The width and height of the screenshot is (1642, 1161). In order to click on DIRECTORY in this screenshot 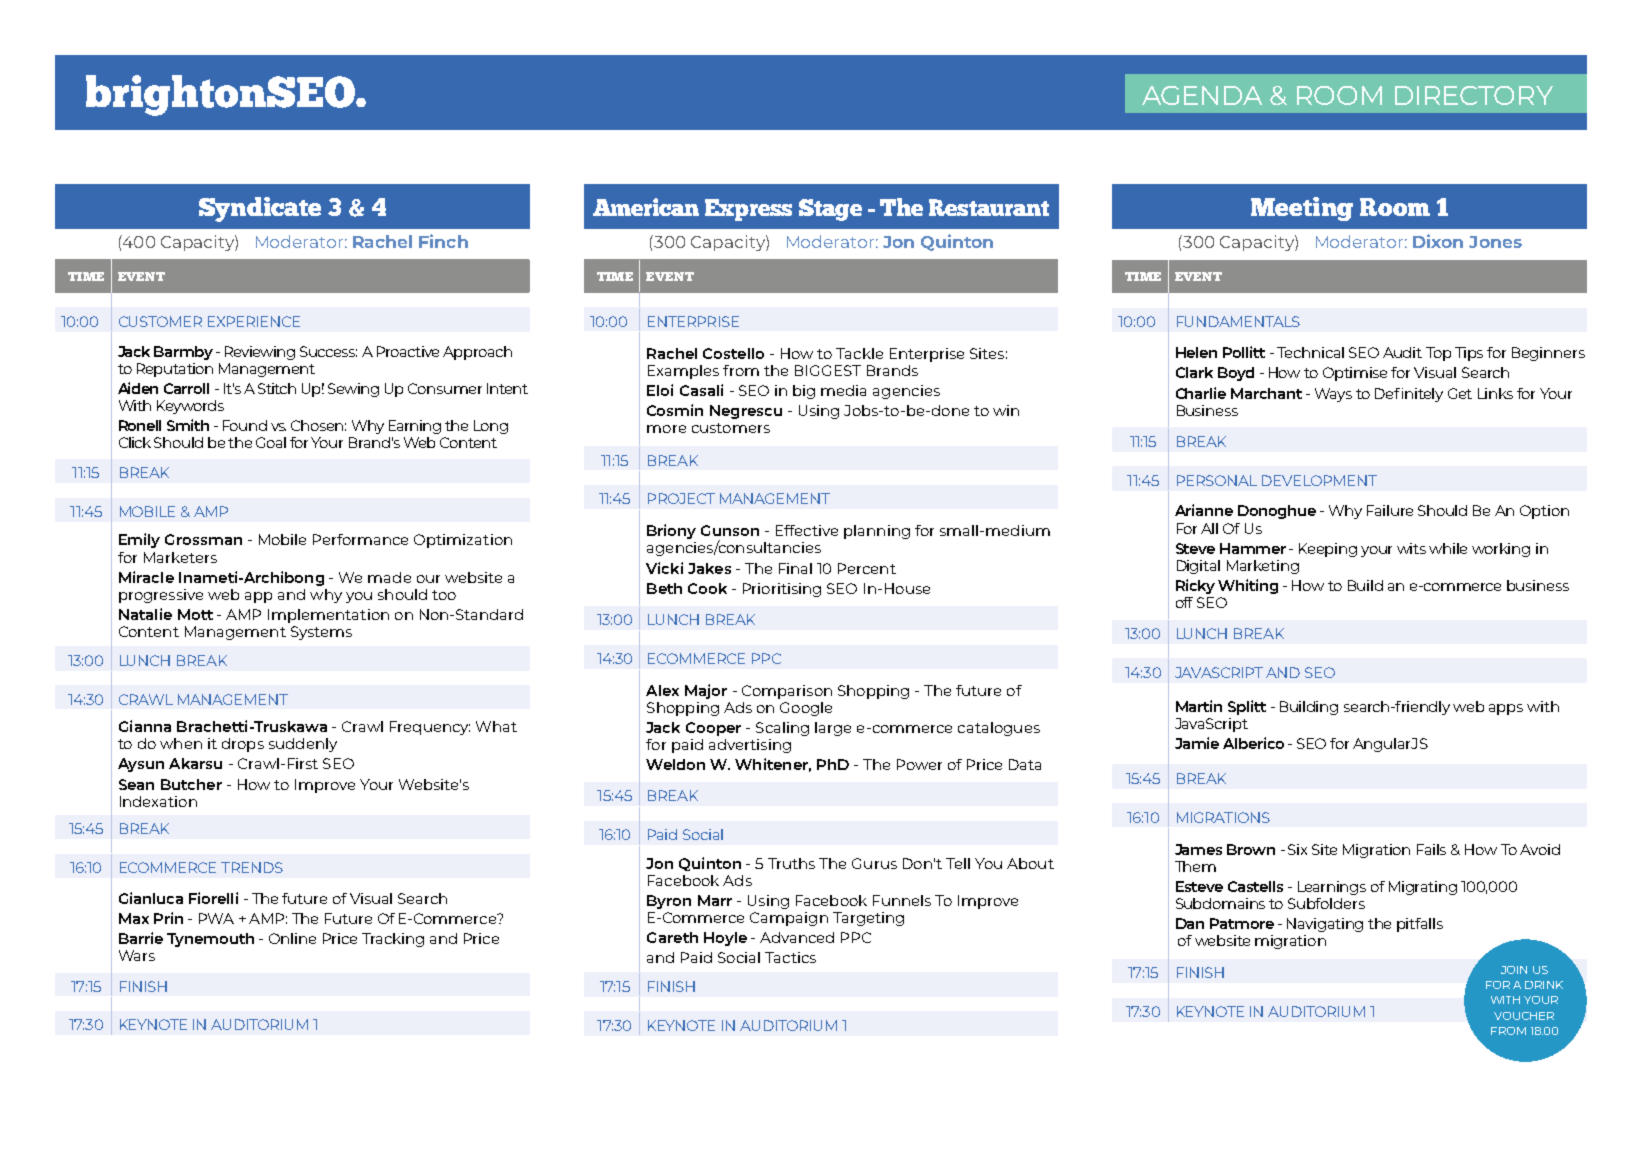, I will do `click(1474, 95)`.
